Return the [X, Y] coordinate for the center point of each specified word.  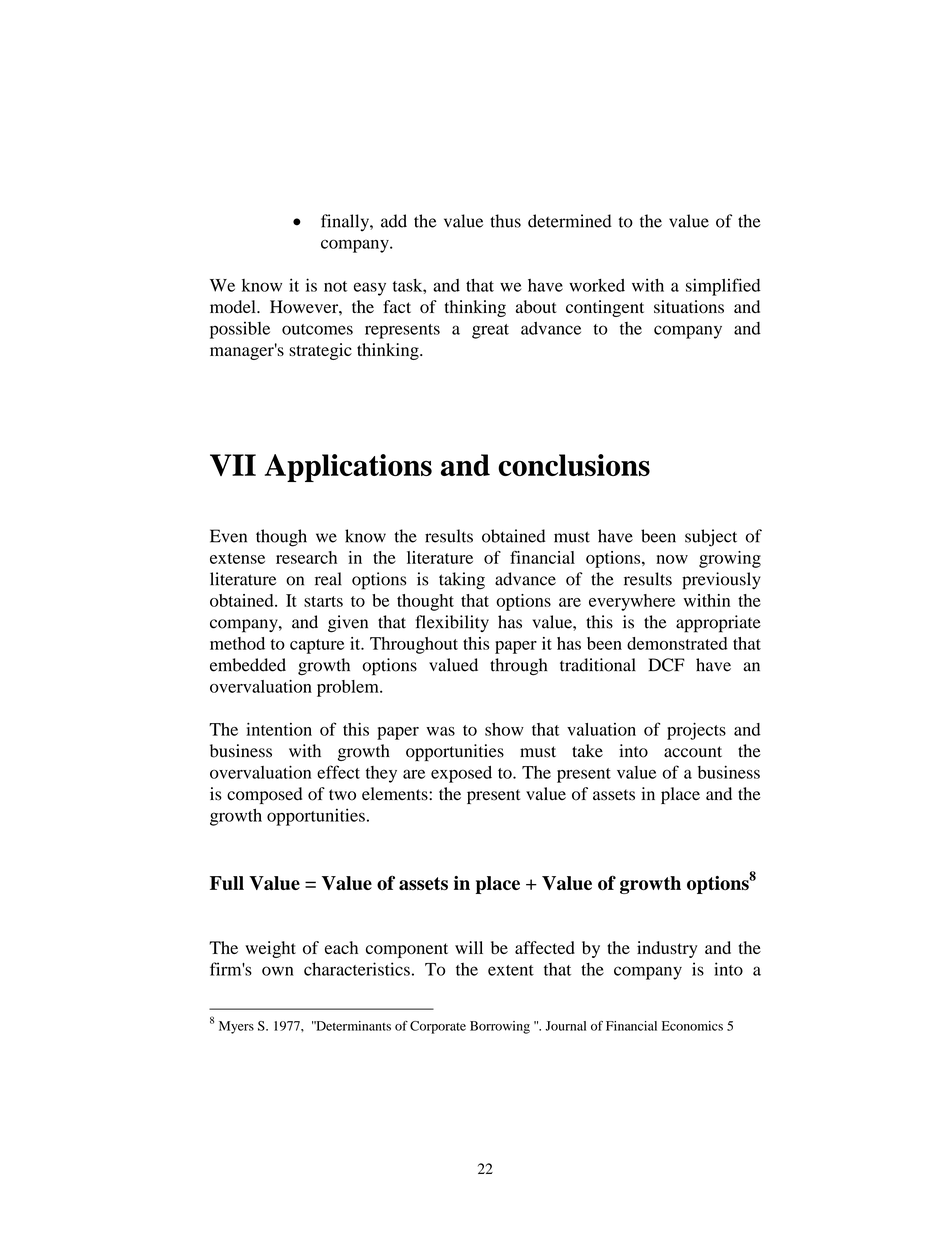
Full [227, 883]
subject [711, 538]
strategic [320, 351]
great [490, 331]
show [504, 729]
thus [505, 221]
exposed [461, 774]
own [278, 971]
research [306, 557]
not [336, 286]
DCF [666, 665]
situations [689, 307]
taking [462, 581]
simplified [723, 287]
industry [667, 949]
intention [279, 729]
